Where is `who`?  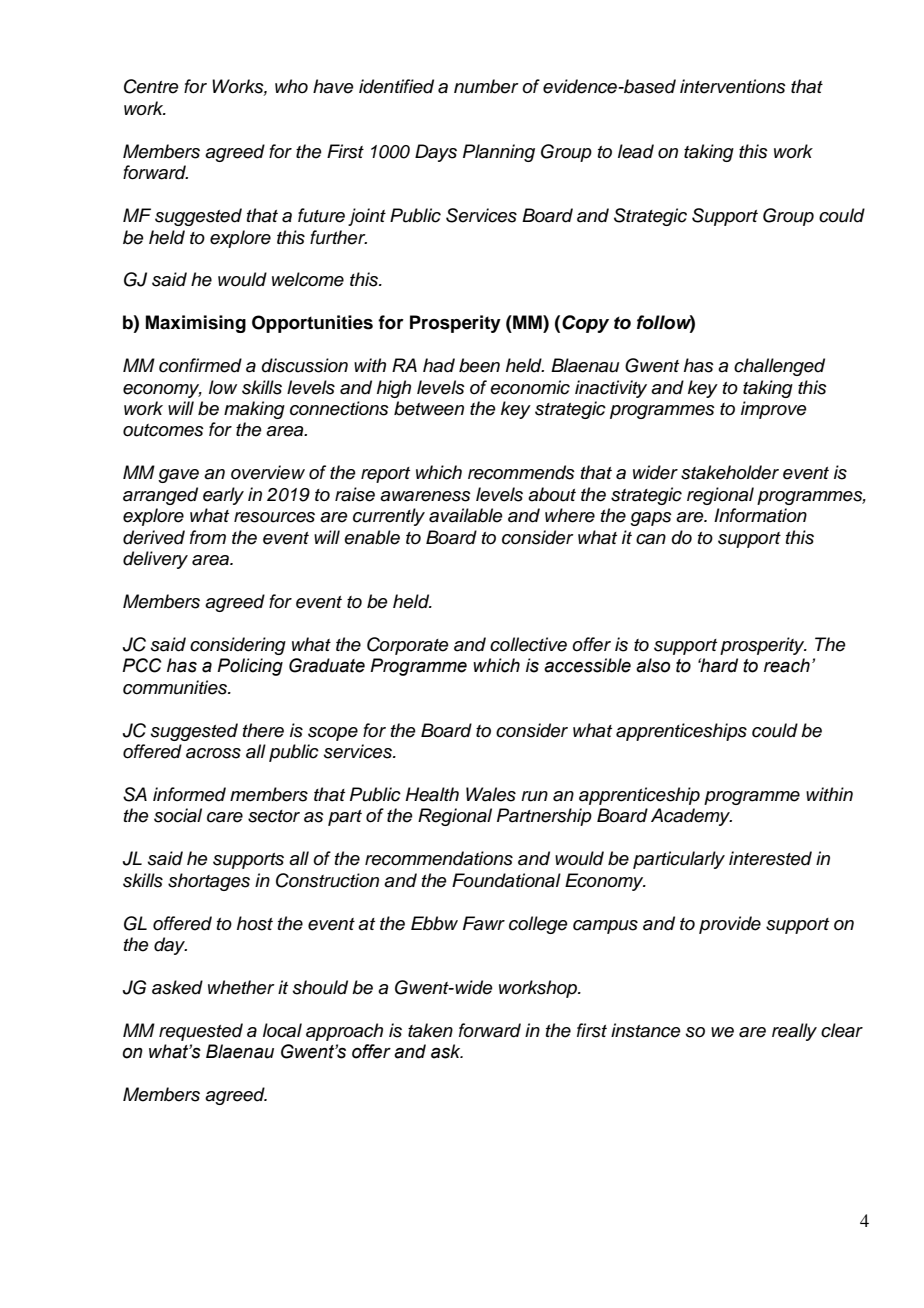 who is located at coordinates (291, 86).
